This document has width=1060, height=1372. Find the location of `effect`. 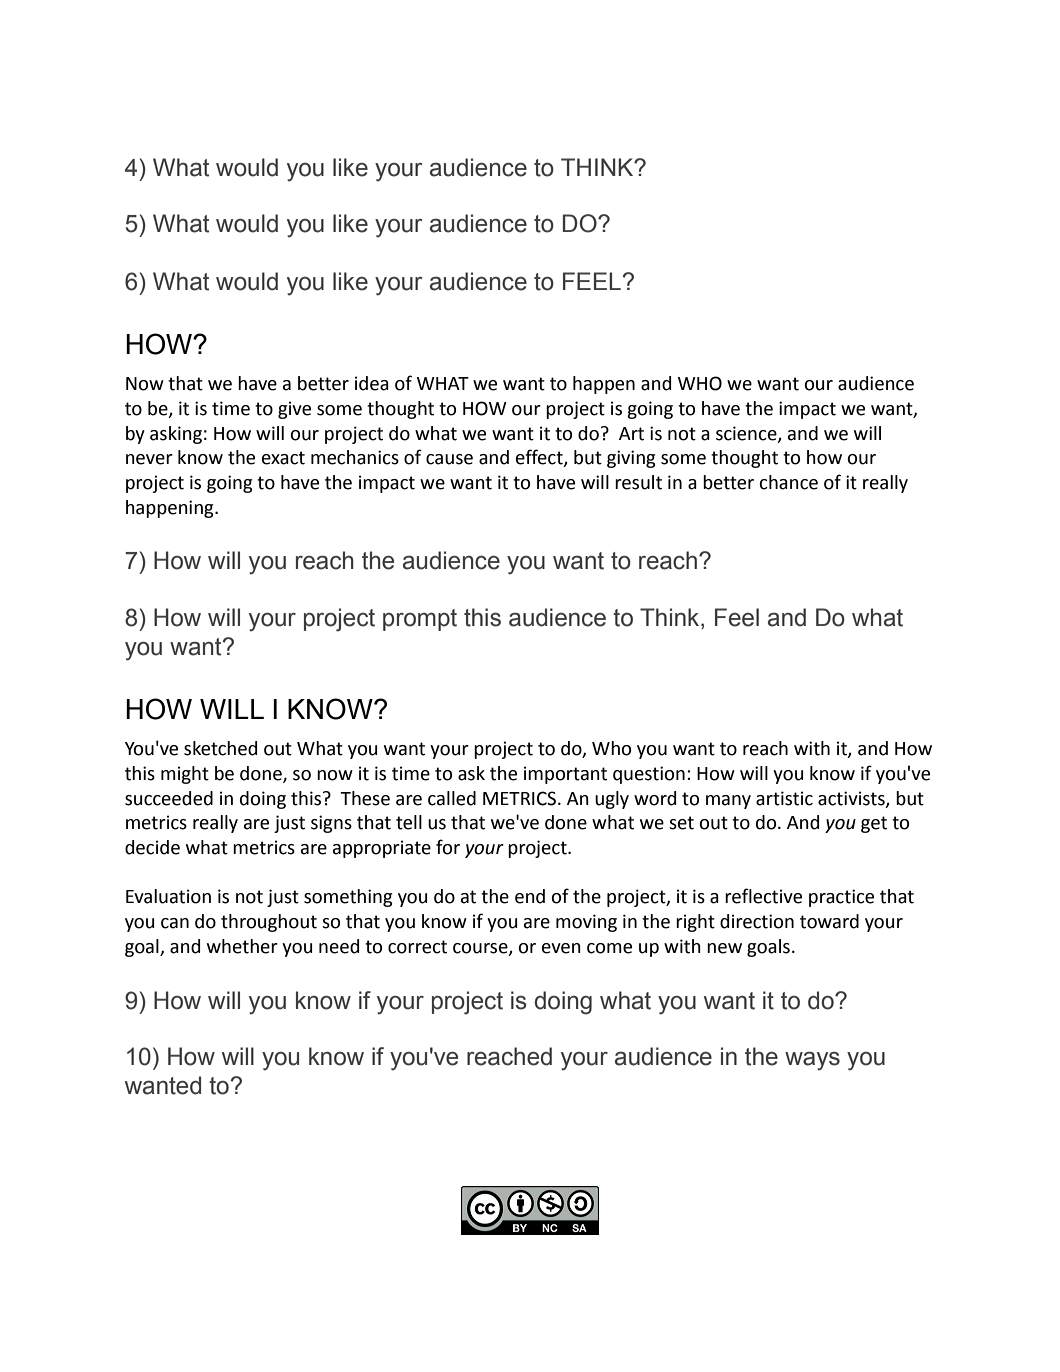

effect is located at coordinates (540, 458).
